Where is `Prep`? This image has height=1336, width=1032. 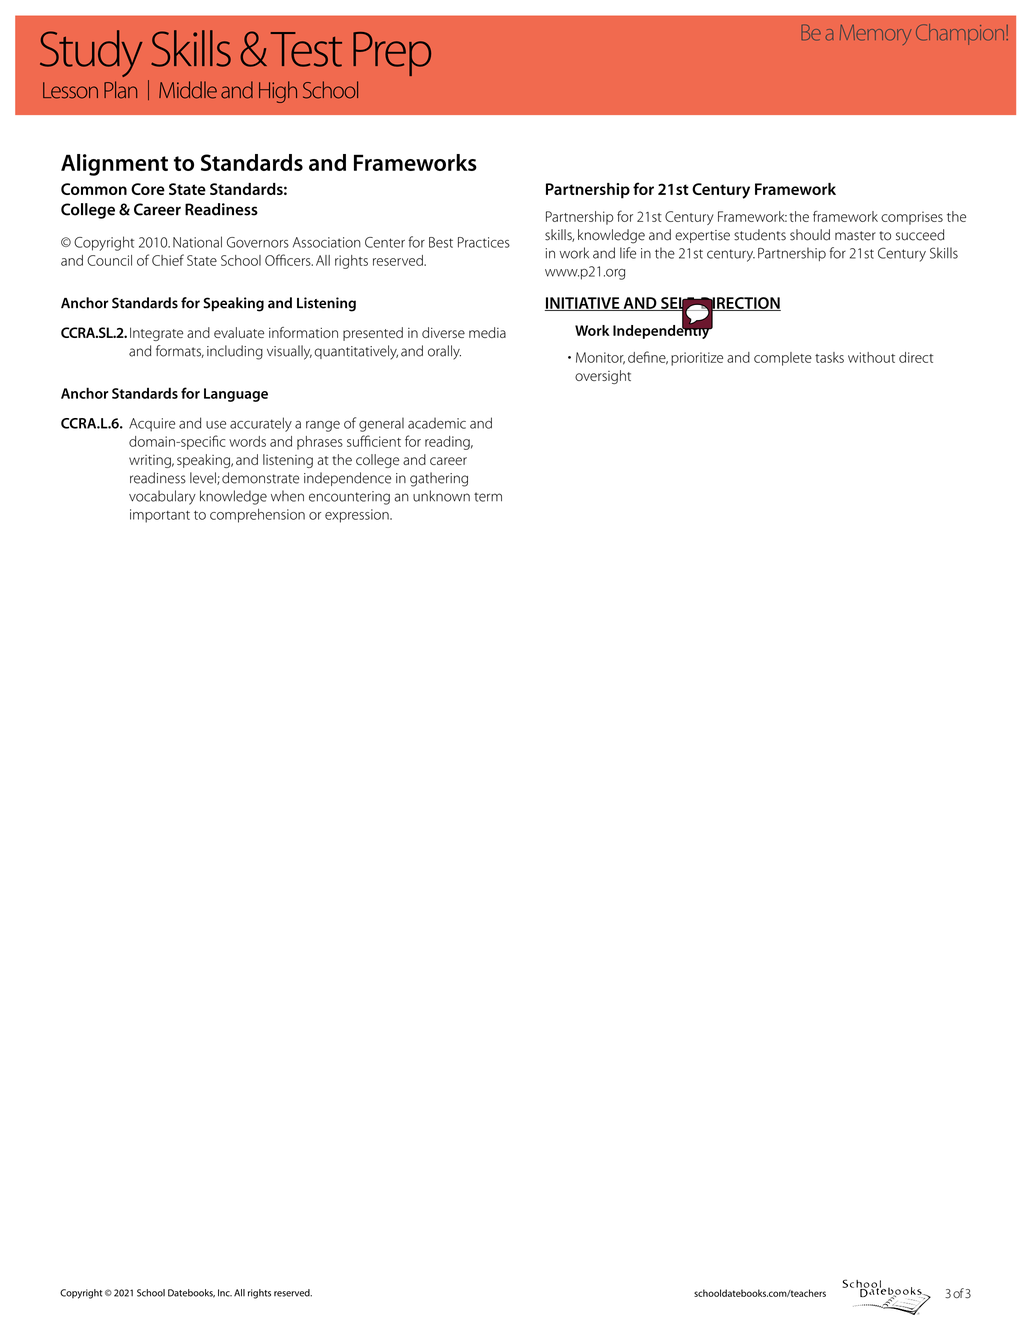 Prep is located at coordinates (392, 54).
